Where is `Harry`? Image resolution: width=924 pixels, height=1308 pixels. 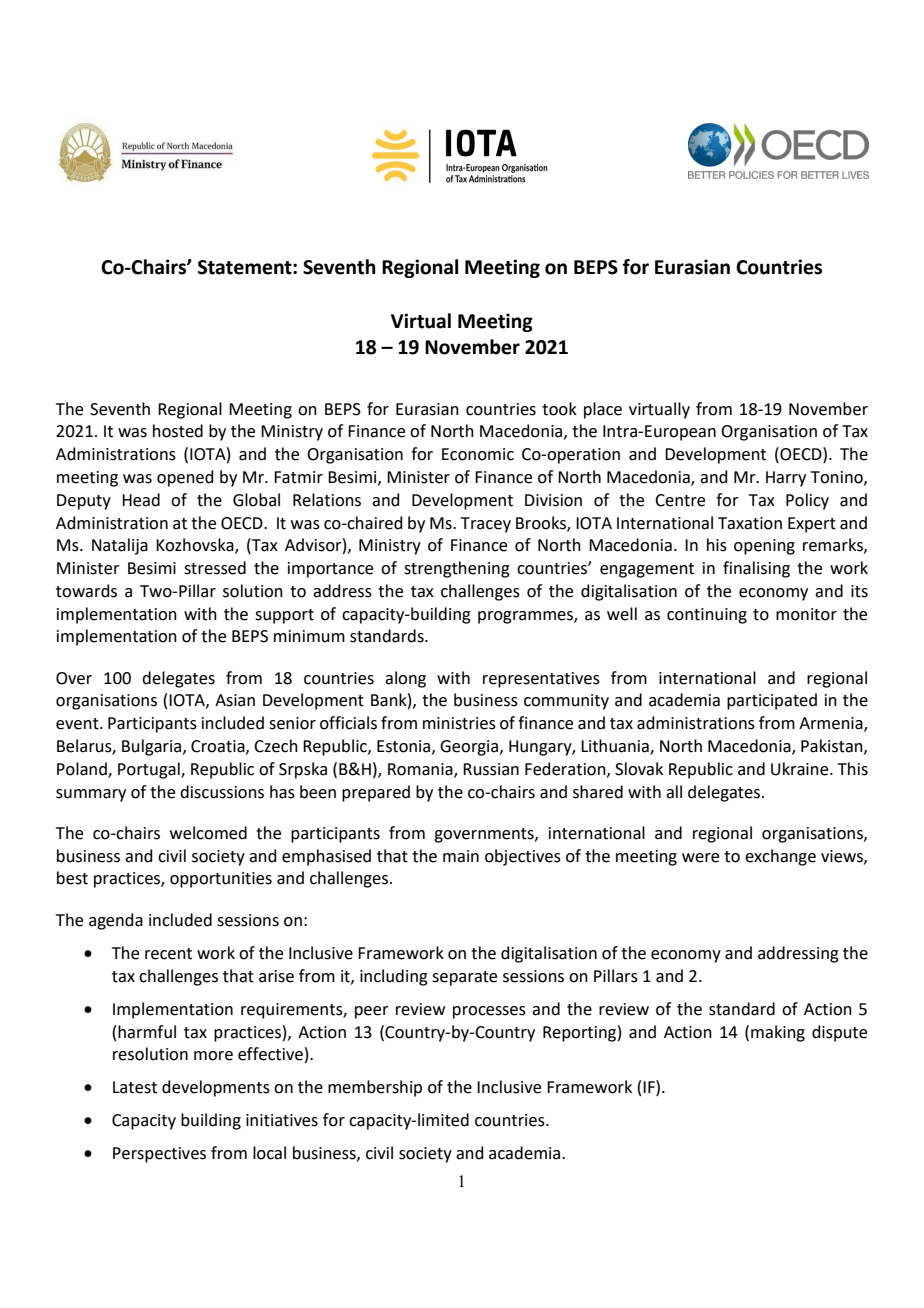
Harry is located at coordinates (786, 479).
